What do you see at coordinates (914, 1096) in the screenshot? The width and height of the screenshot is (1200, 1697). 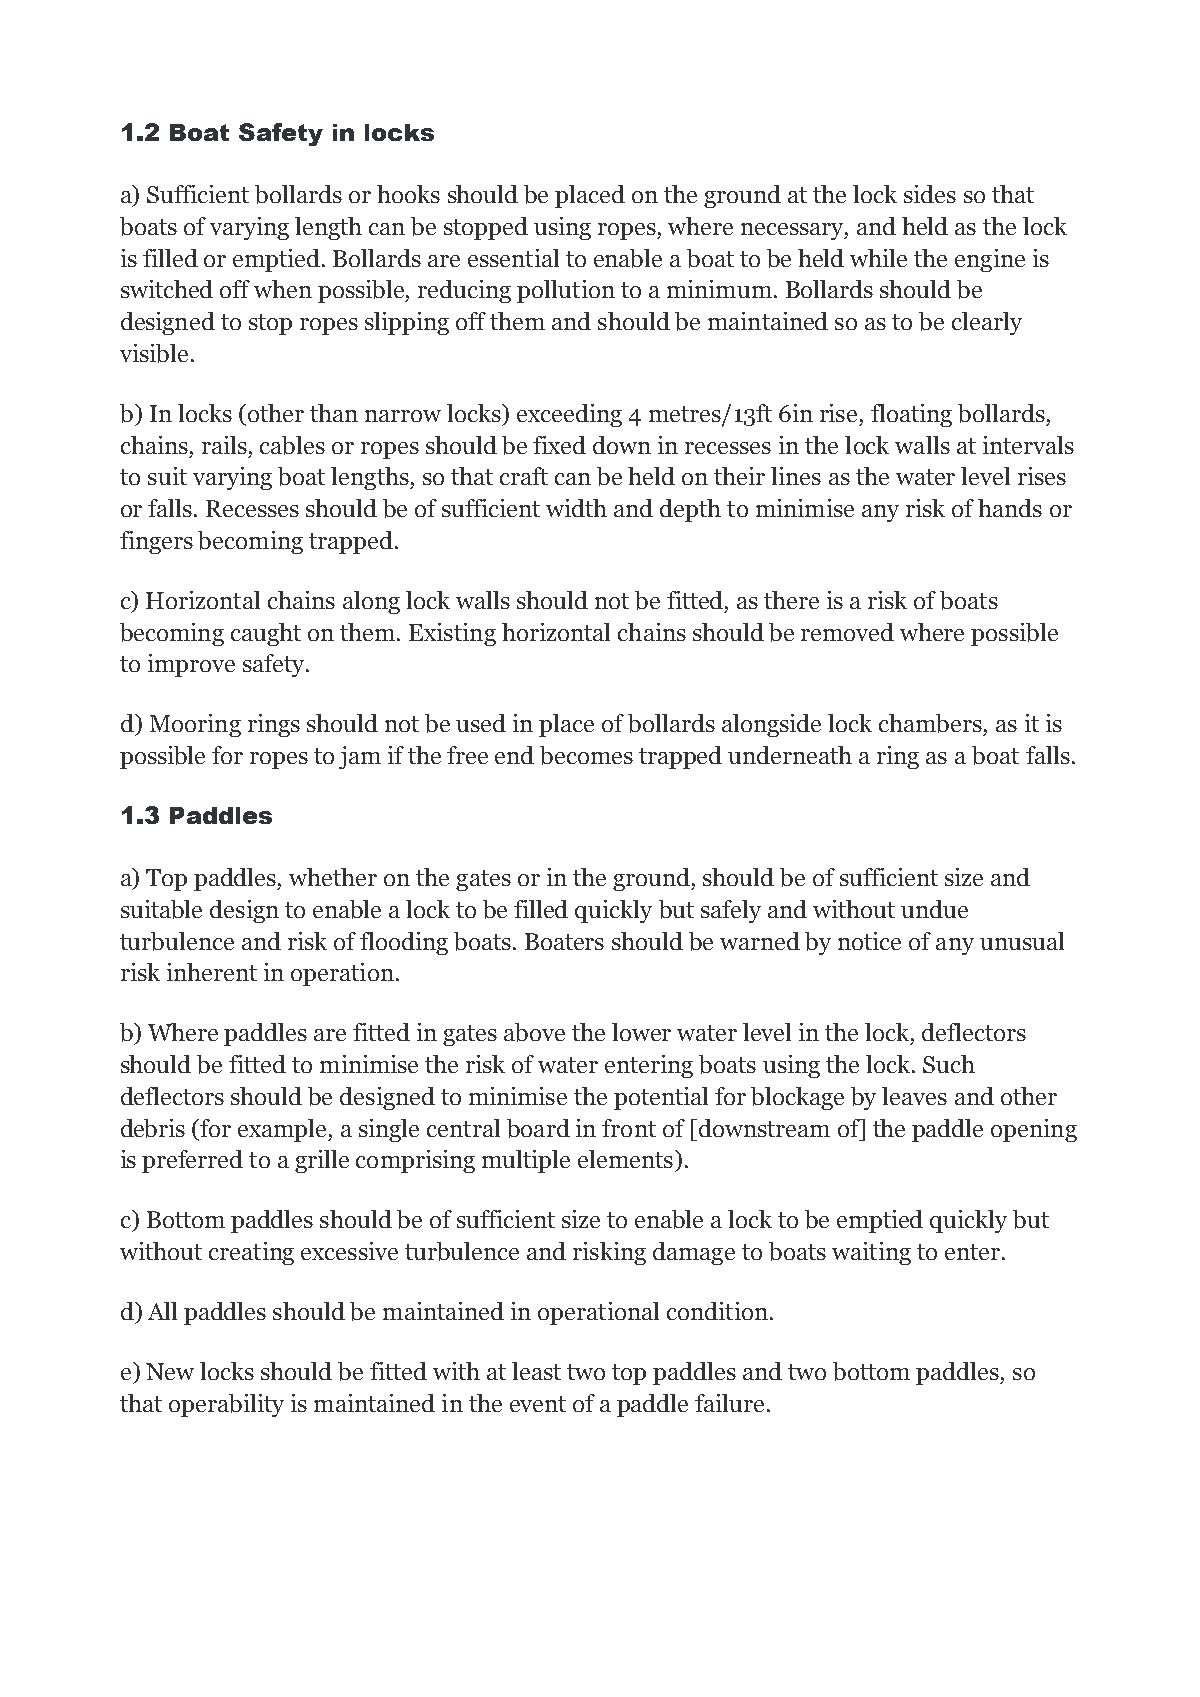 I see `leaves` at bounding box center [914, 1096].
